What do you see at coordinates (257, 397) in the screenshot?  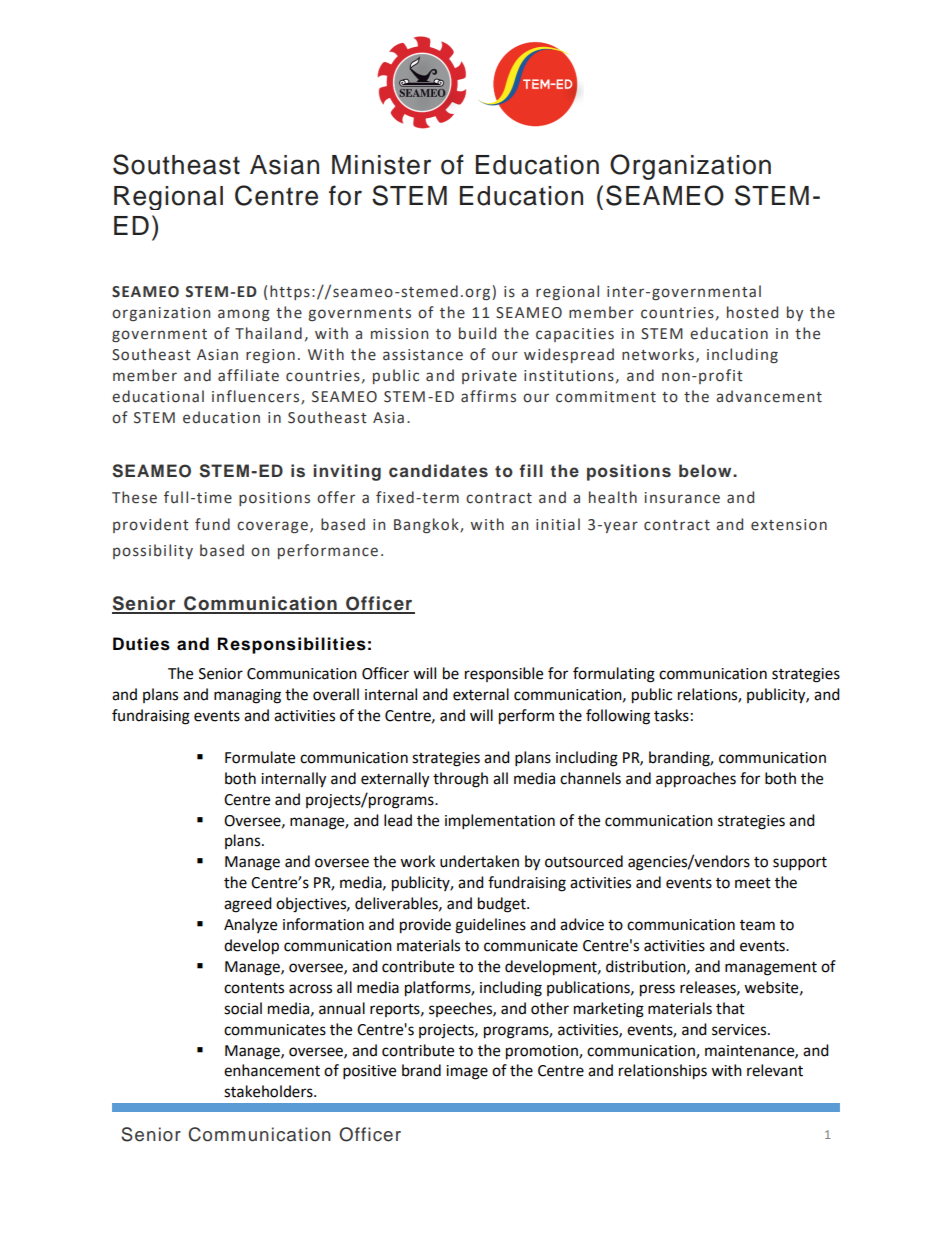 I see `influencers` at bounding box center [257, 397].
